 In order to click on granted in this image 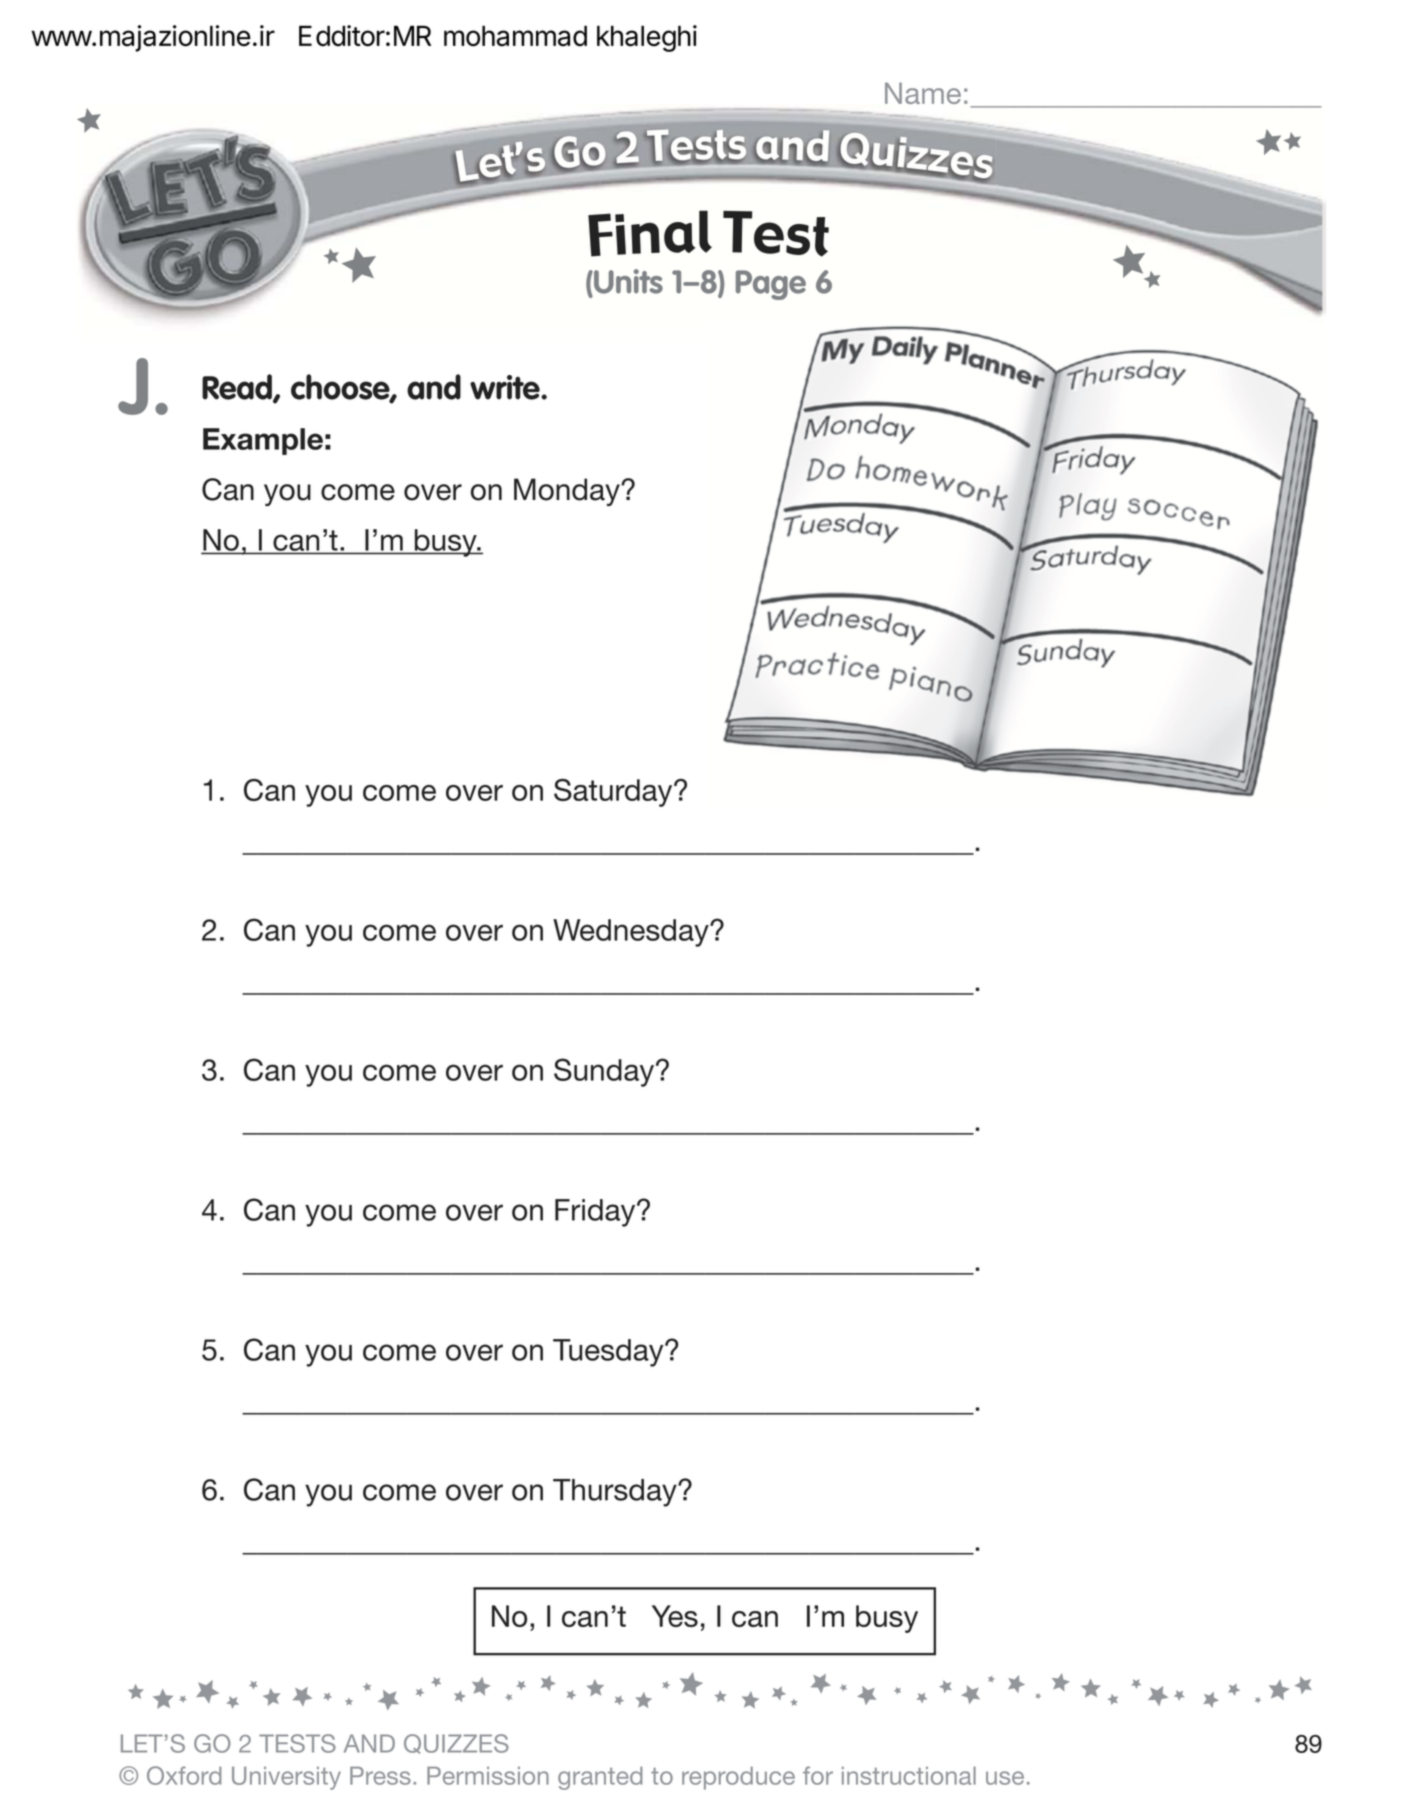, I will do `click(600, 1778)`.
